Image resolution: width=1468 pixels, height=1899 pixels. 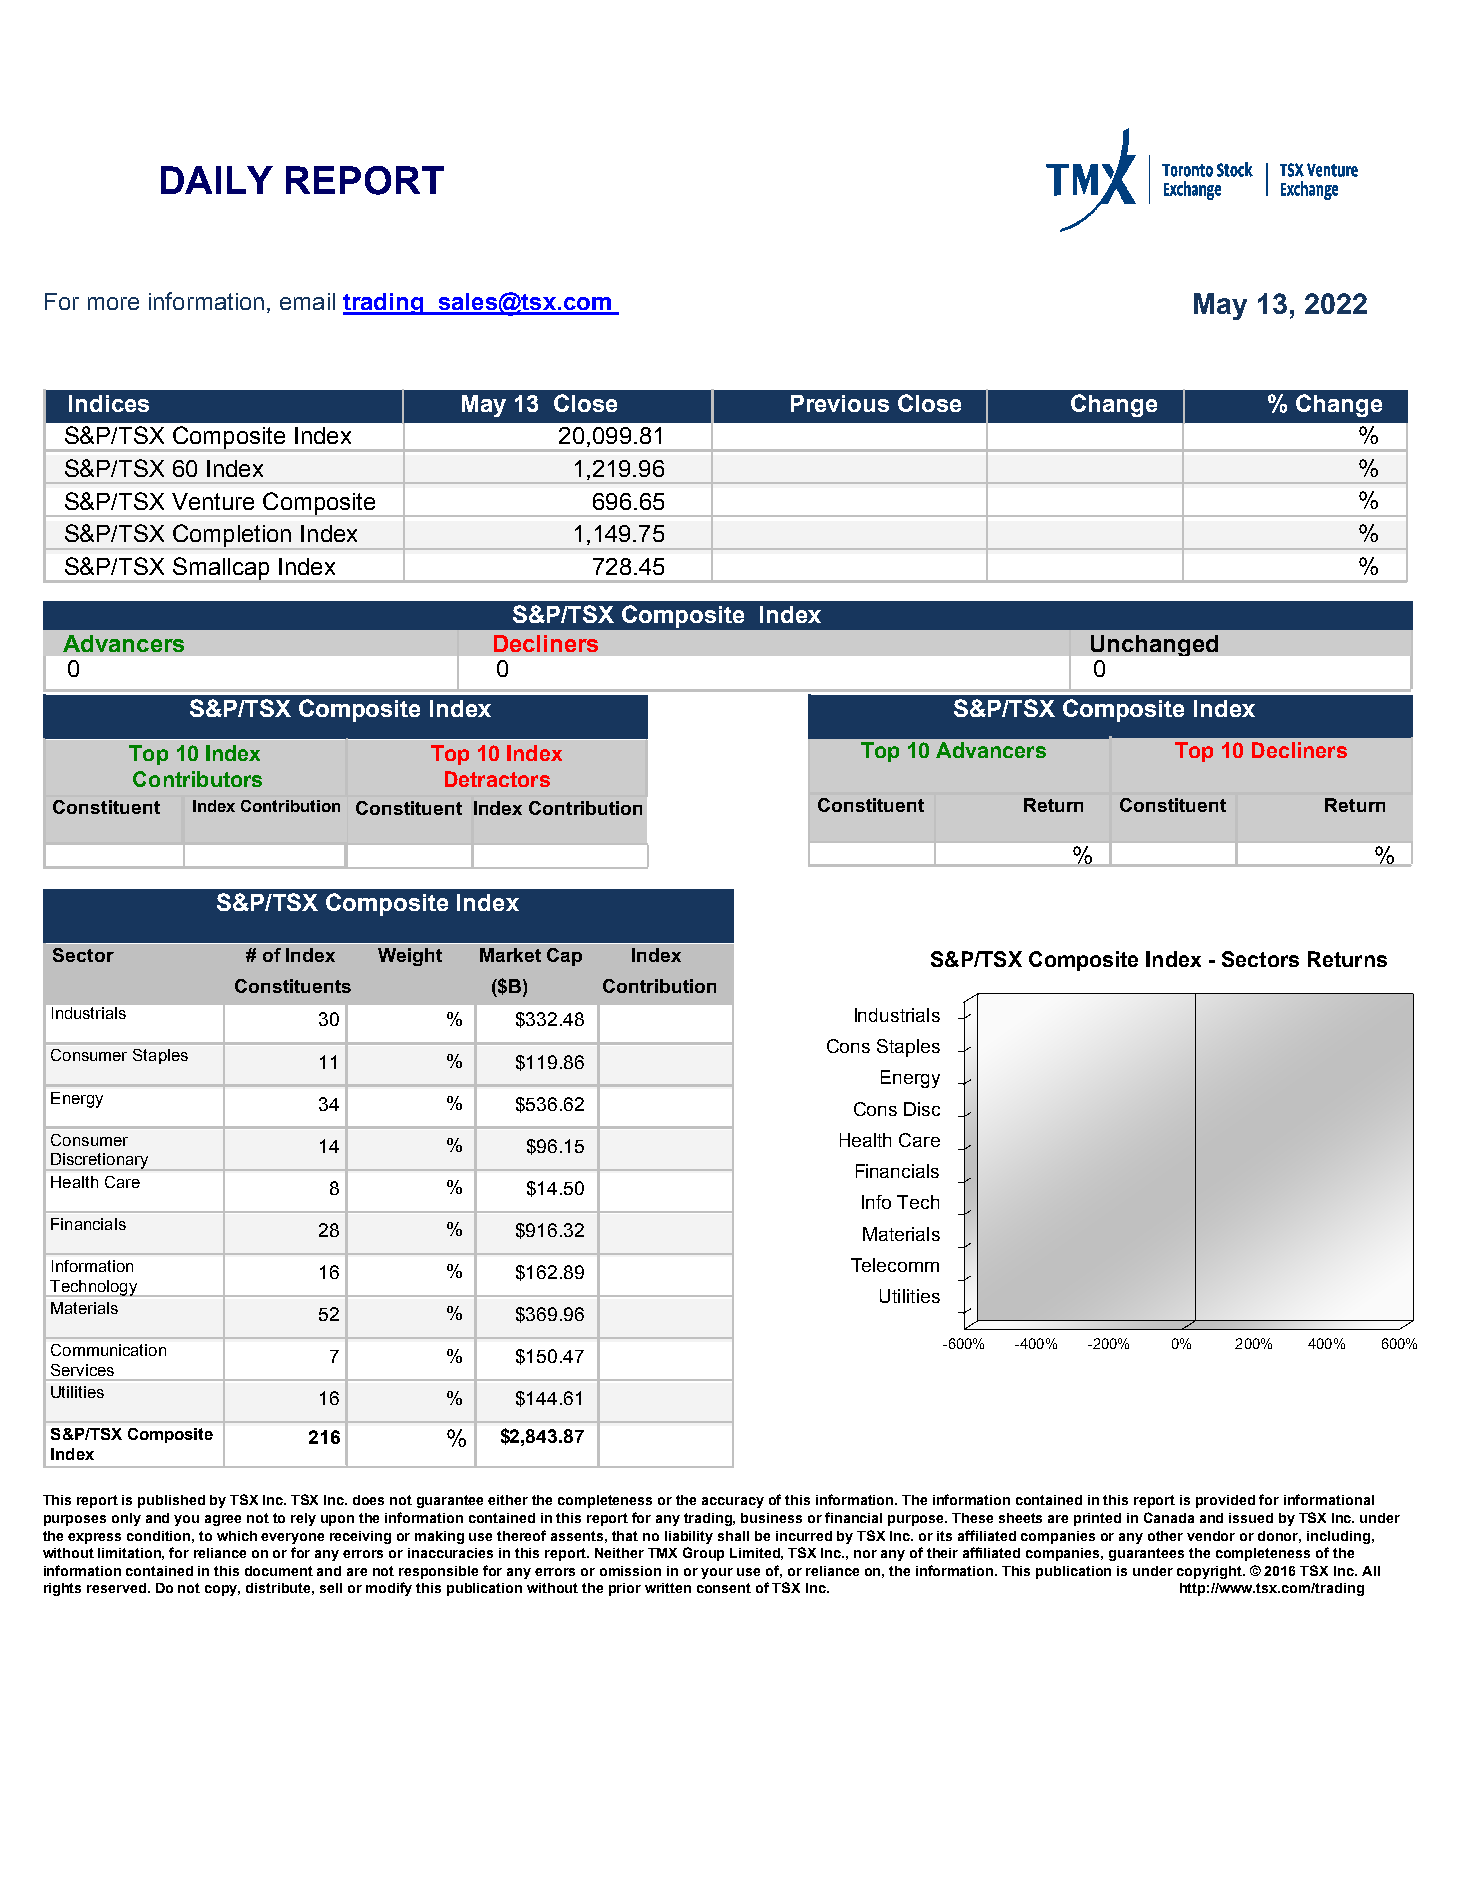 What do you see at coordinates (307, 301) in the page?
I see `email` at bounding box center [307, 301].
